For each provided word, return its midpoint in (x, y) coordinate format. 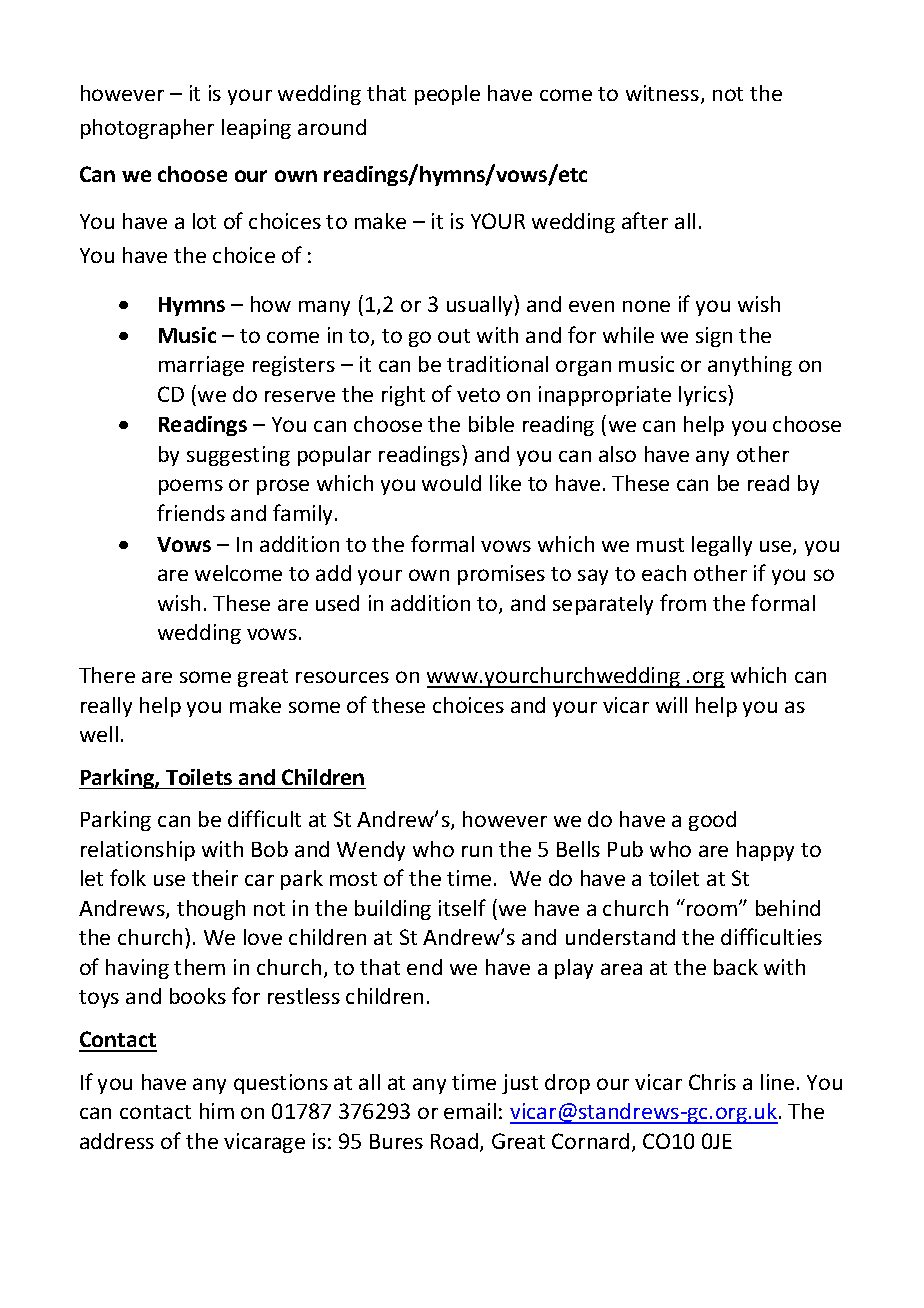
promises (501, 575)
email (470, 1111)
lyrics (704, 395)
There (107, 675)
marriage (201, 366)
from (683, 602)
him (217, 1111)
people (447, 95)
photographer (147, 129)
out (454, 336)
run (477, 851)
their (215, 878)
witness (662, 93)
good (712, 821)
